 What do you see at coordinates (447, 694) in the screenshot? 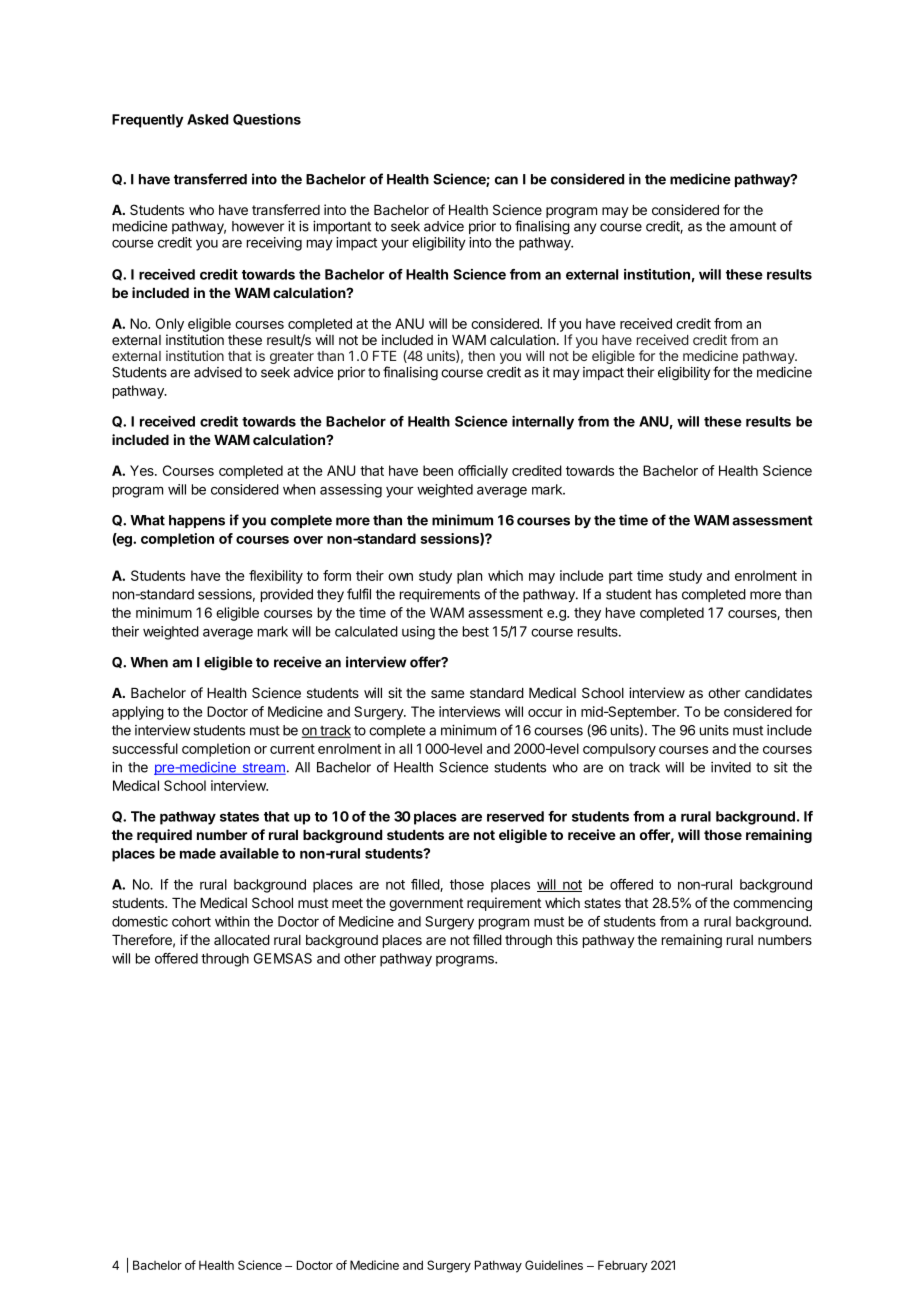
I see `same` at bounding box center [447, 694].
